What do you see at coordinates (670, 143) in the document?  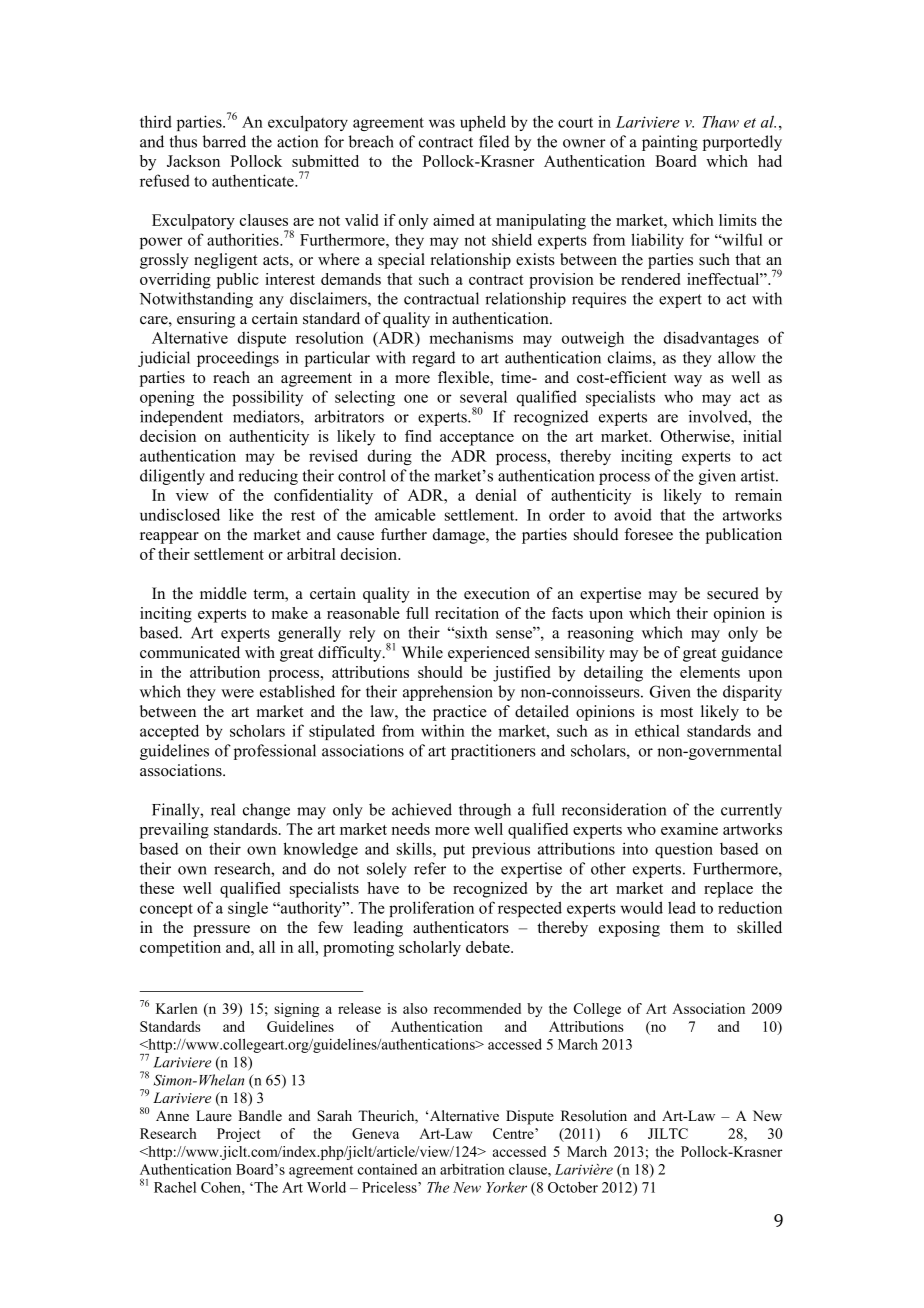 I see `painting` at bounding box center [670, 143].
